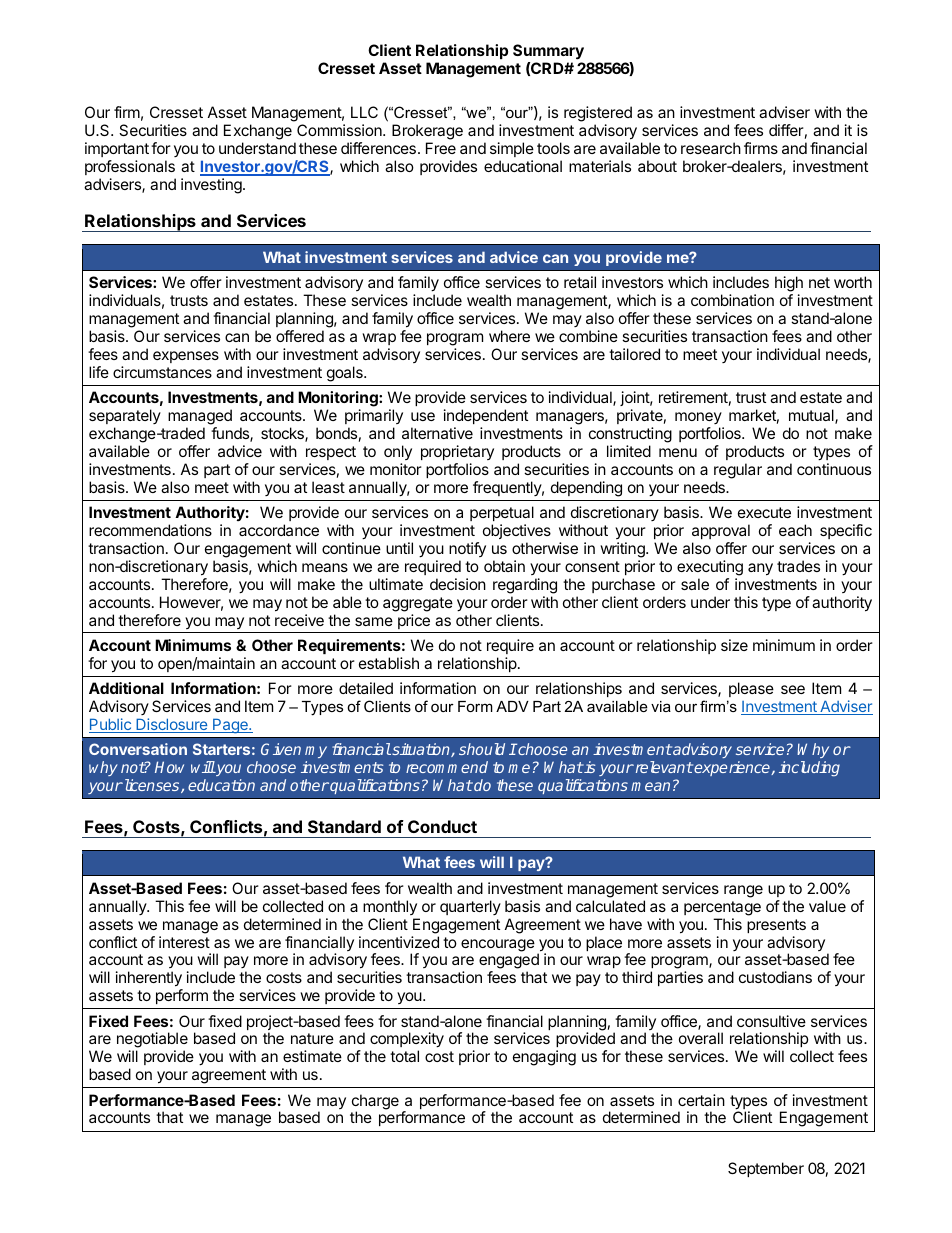  I want to click on including, so click(809, 769).
